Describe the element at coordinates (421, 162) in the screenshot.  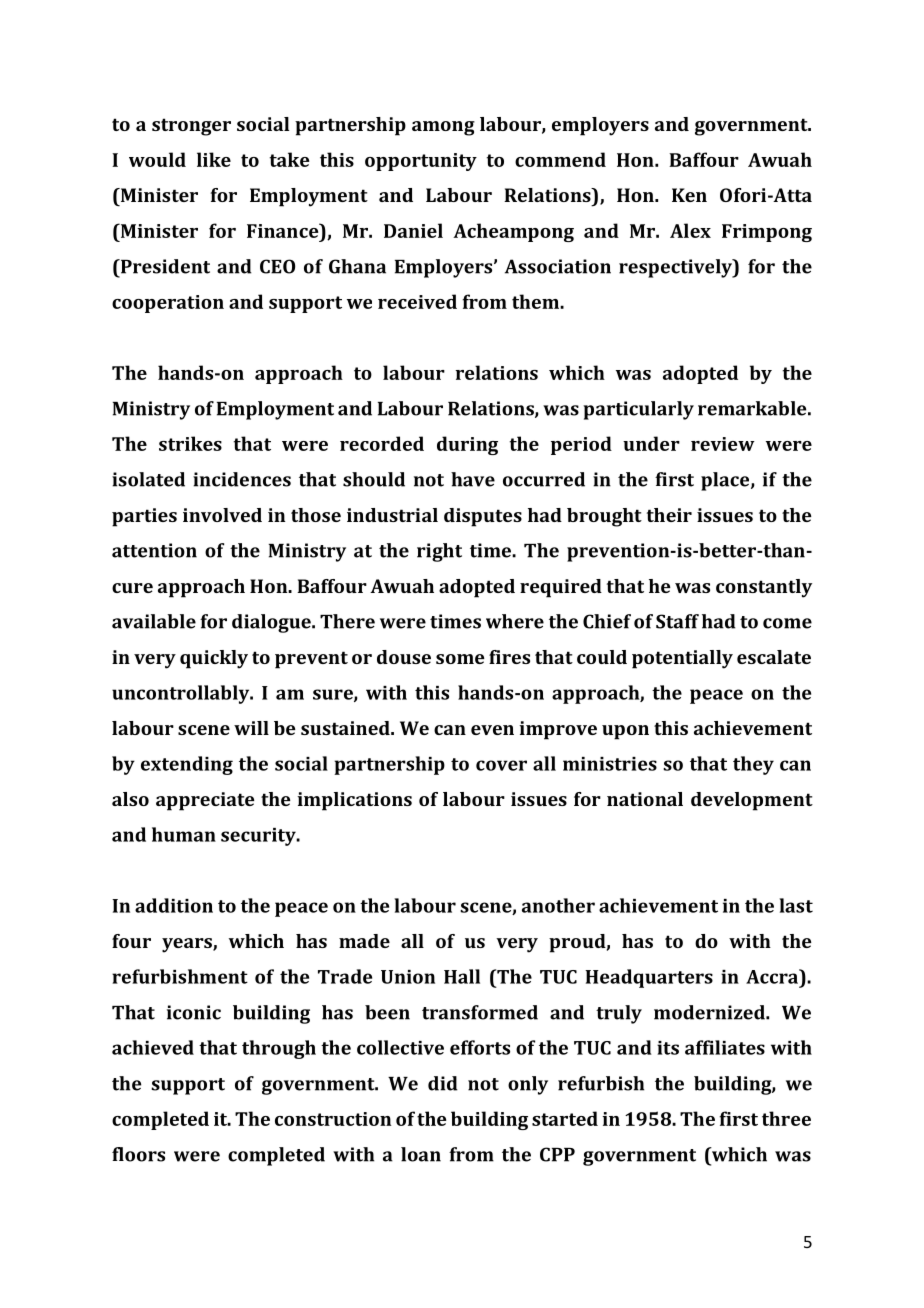
I see `opportunity` at that location.
